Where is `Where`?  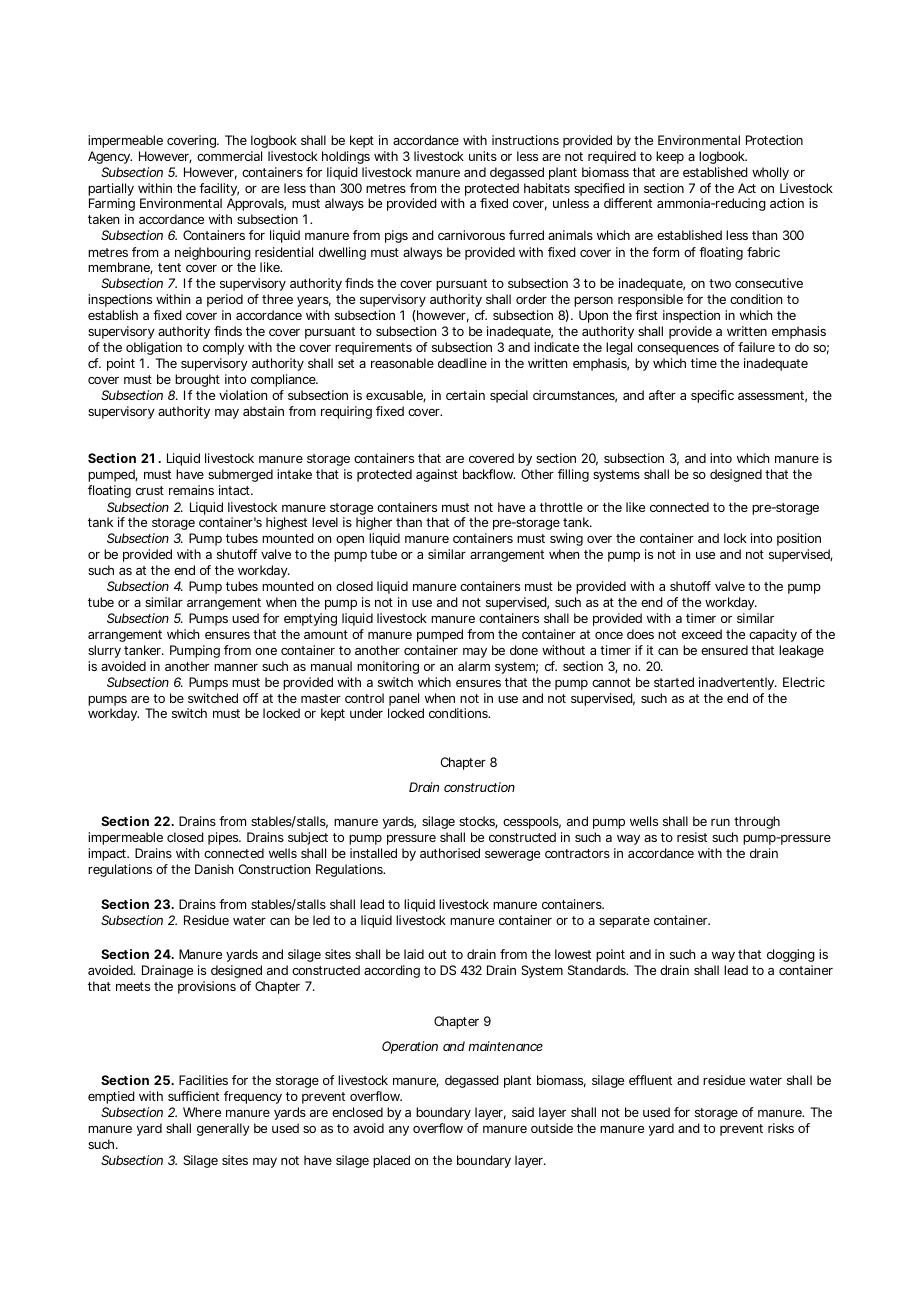
Where is located at coordinates (202, 1112).
